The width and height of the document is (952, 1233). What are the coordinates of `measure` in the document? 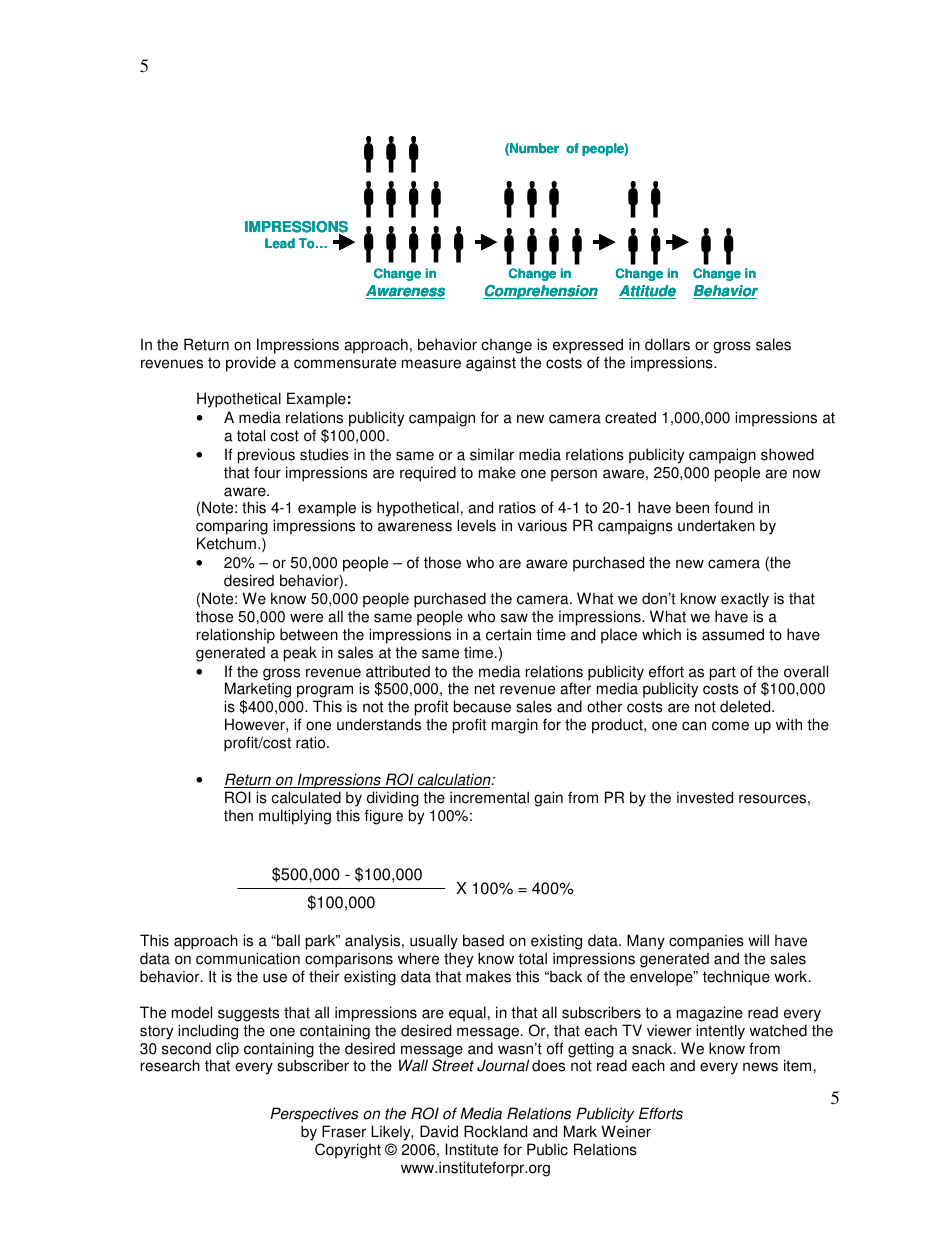 It's located at (431, 364).
